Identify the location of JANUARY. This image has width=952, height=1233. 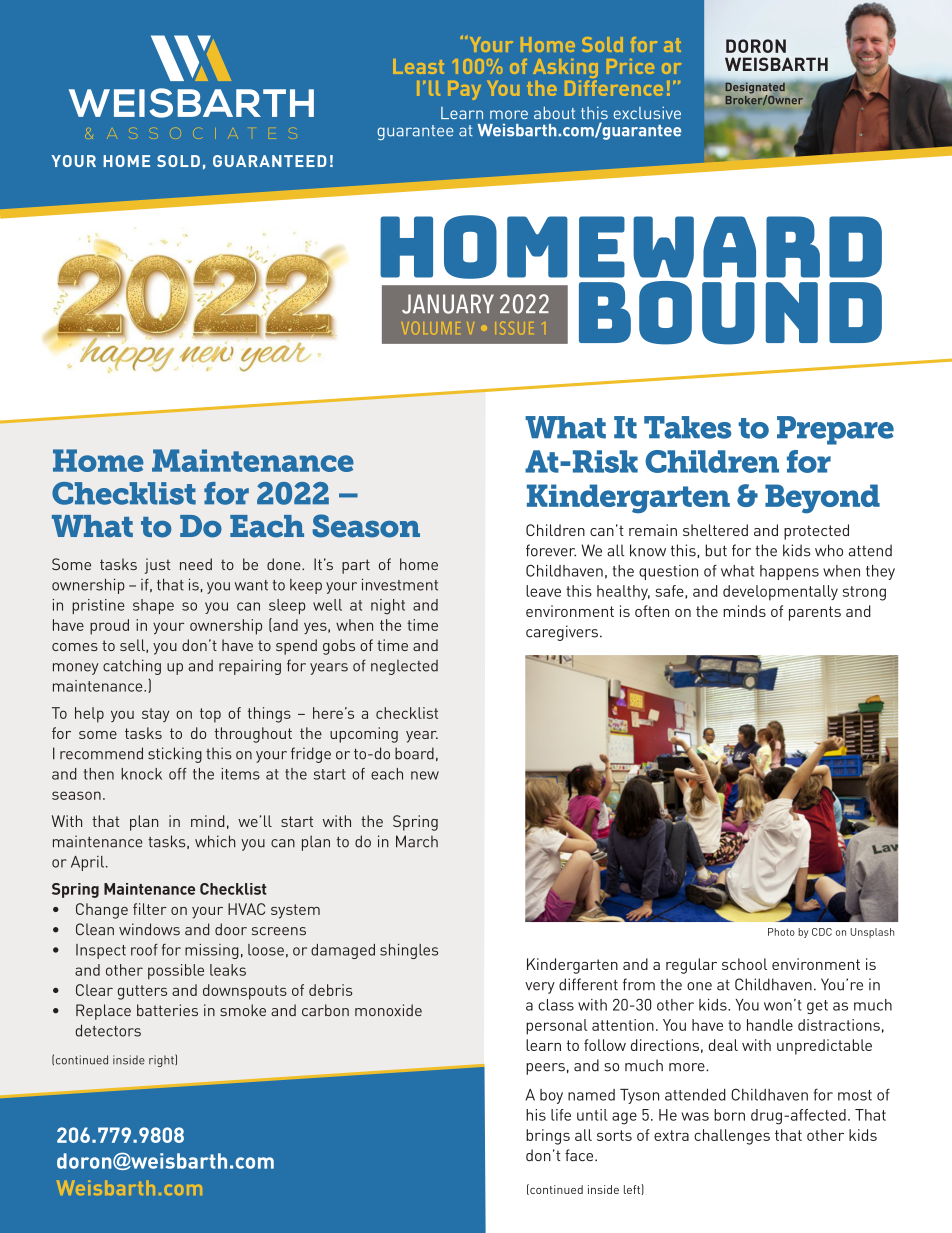
(448, 304).
